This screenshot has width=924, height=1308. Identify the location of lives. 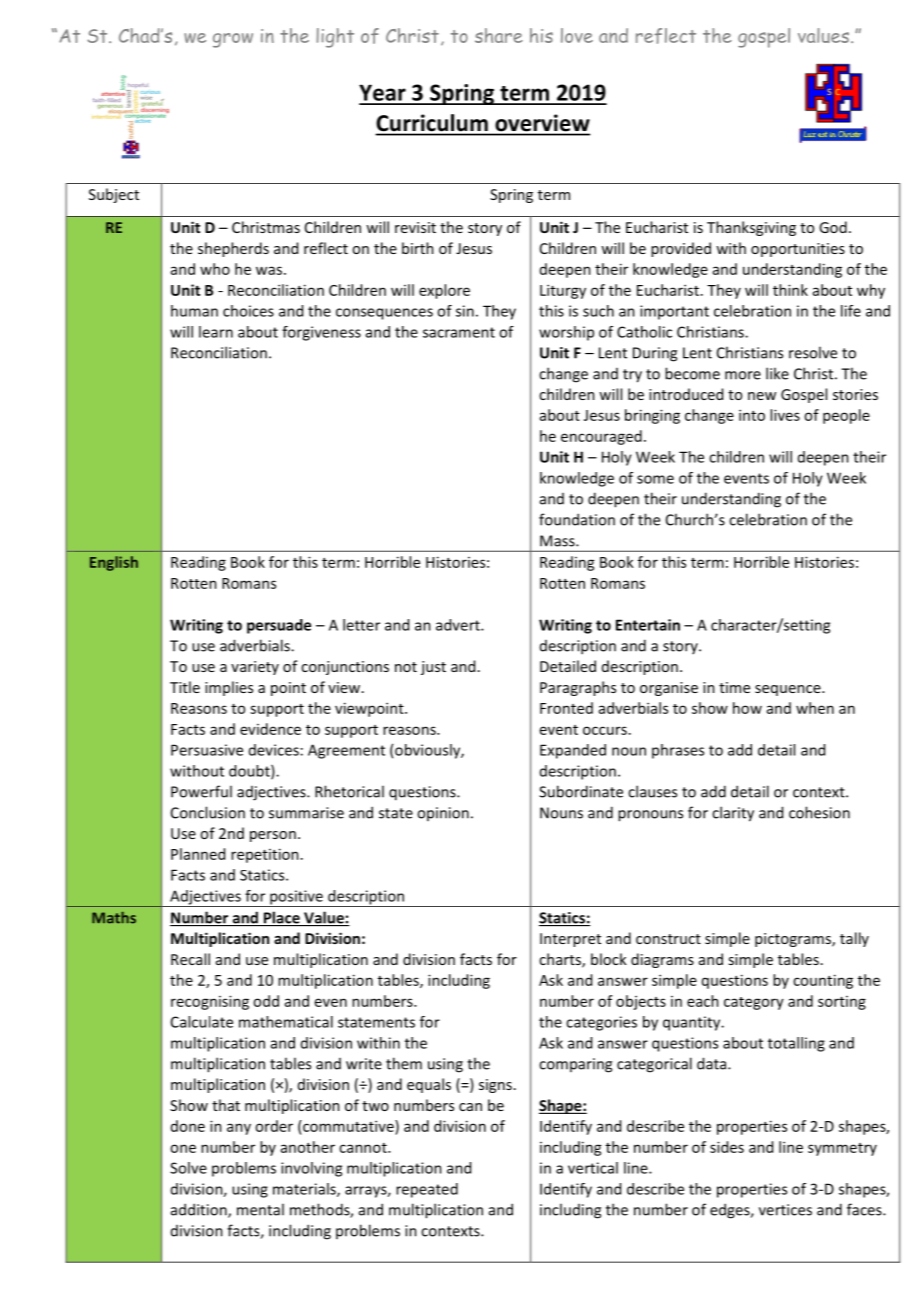
(785, 415).
